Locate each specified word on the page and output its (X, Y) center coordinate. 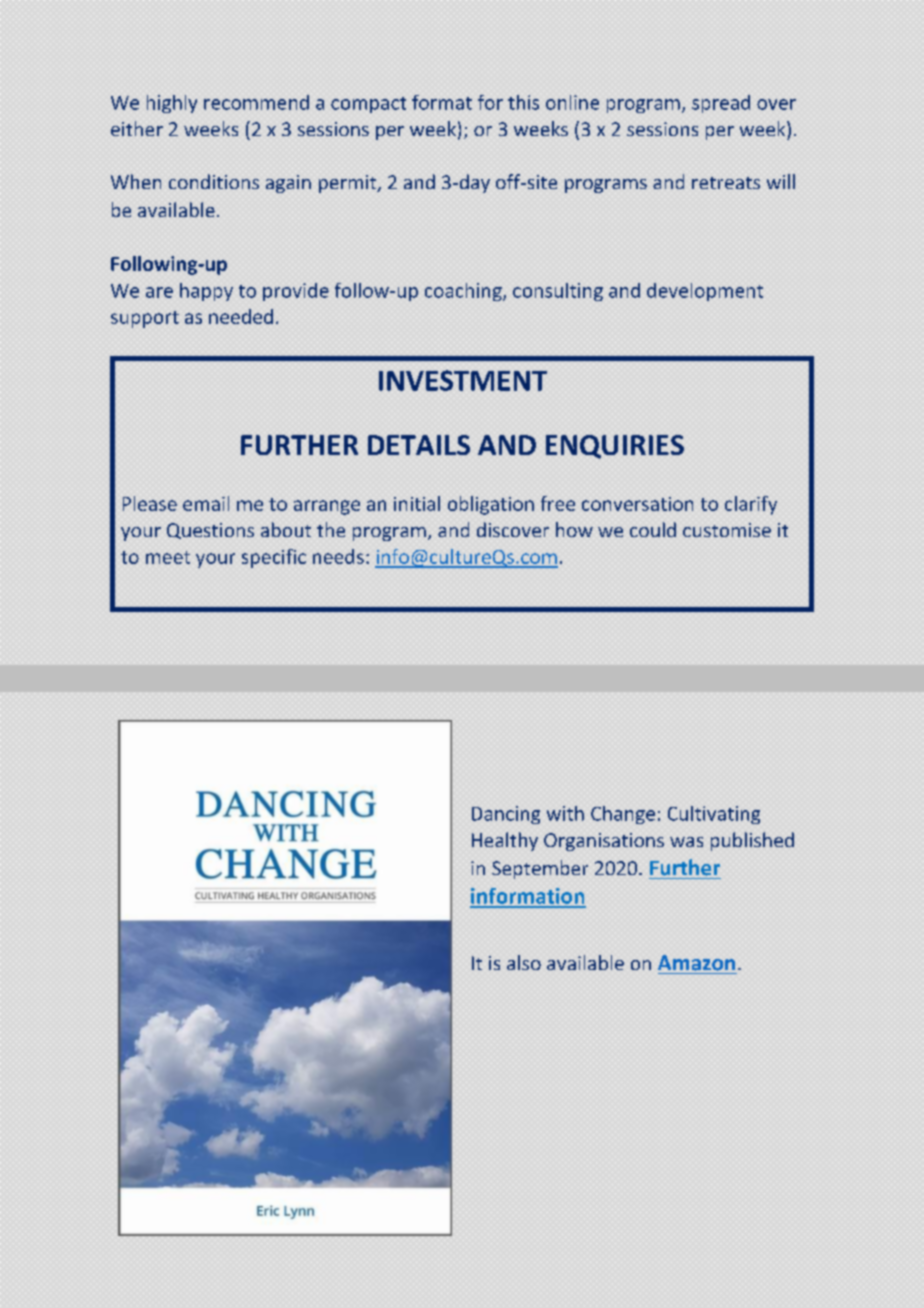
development (705, 292)
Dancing (506, 815)
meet (168, 557)
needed (241, 316)
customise (727, 530)
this (523, 102)
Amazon (696, 963)
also (524, 962)
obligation (491, 505)
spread (721, 104)
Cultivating (714, 815)
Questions (210, 531)
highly (172, 104)
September (540, 869)
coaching (464, 292)
